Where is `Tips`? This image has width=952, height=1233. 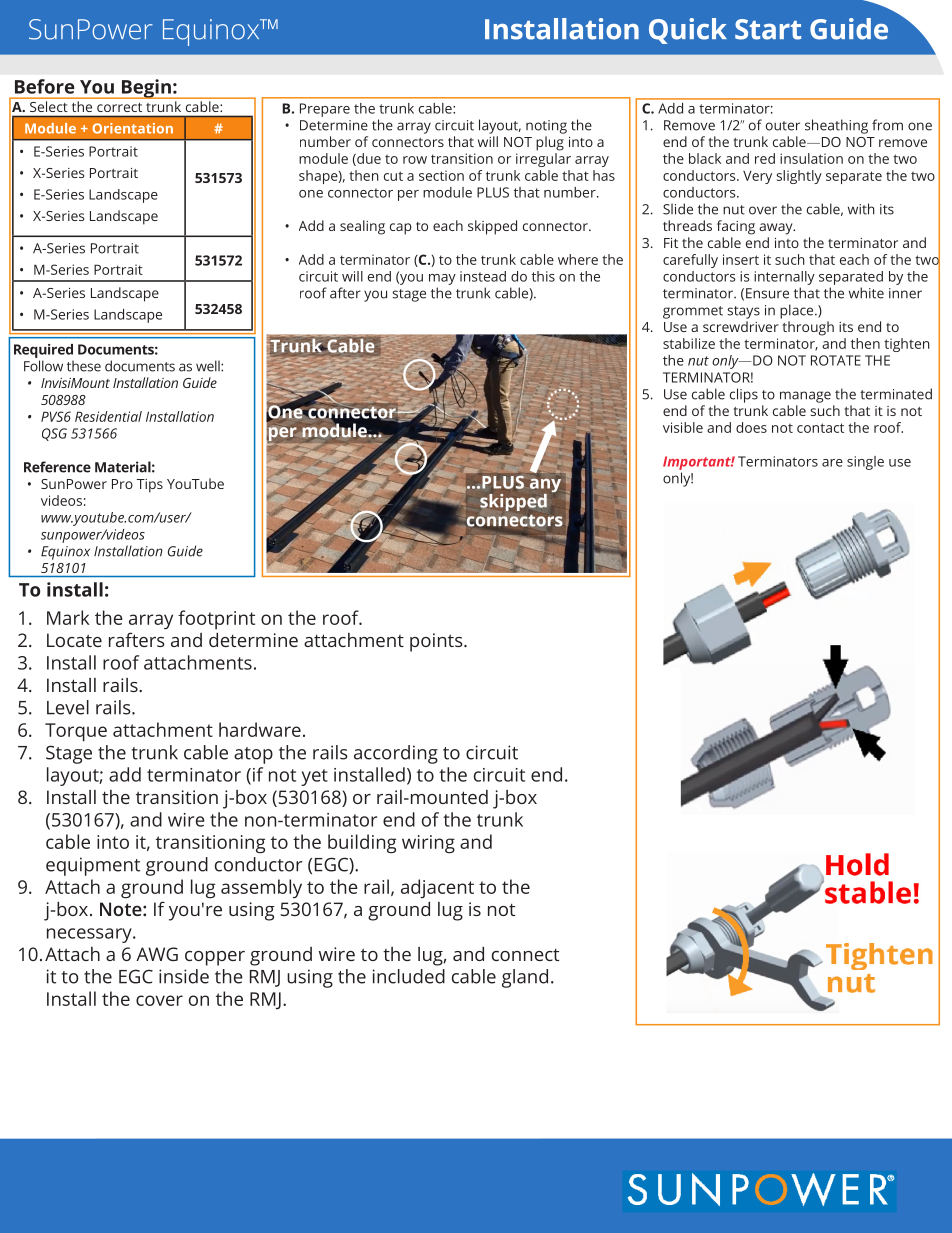 Tips is located at coordinates (150, 486).
